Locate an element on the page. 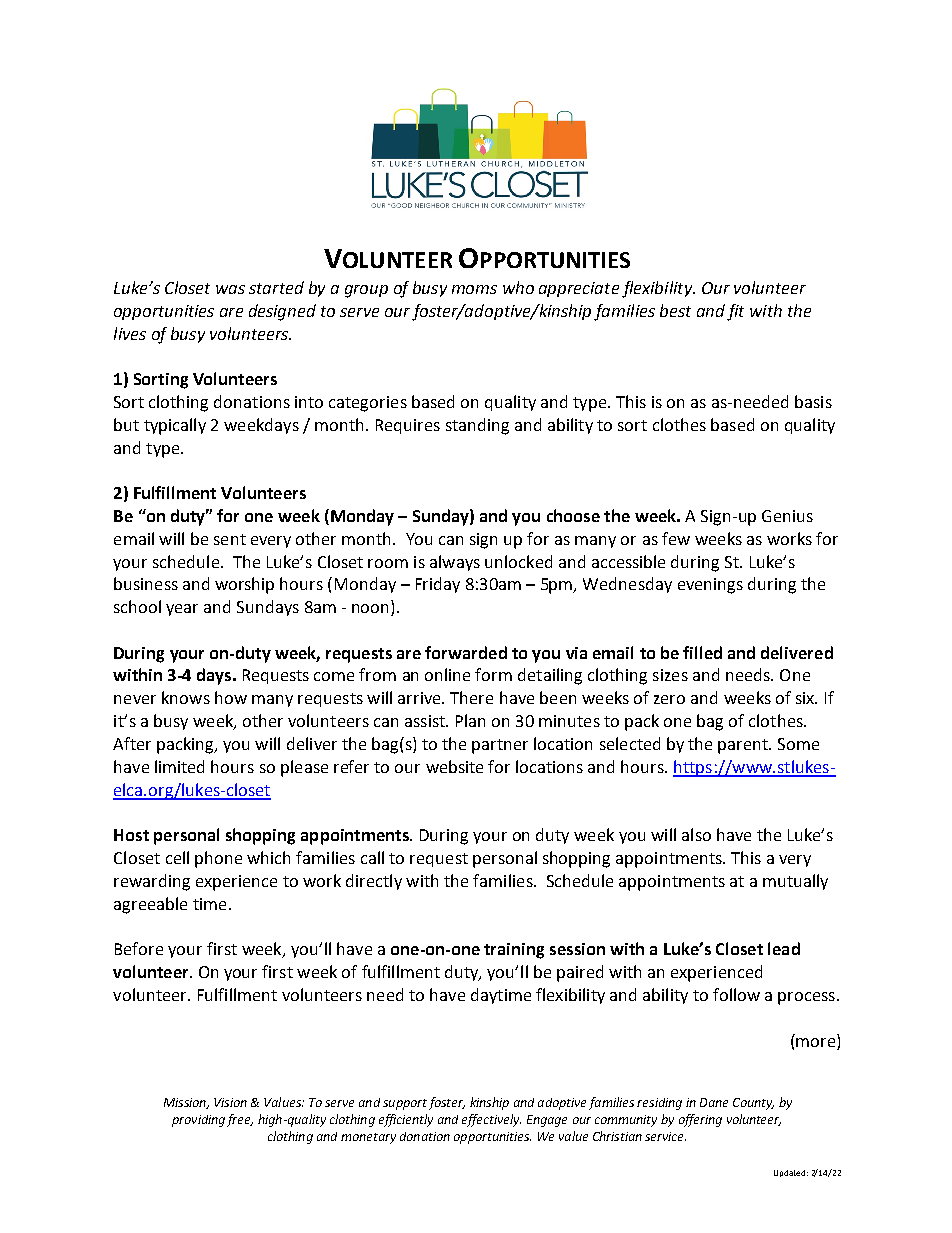  parent is located at coordinates (744, 746).
